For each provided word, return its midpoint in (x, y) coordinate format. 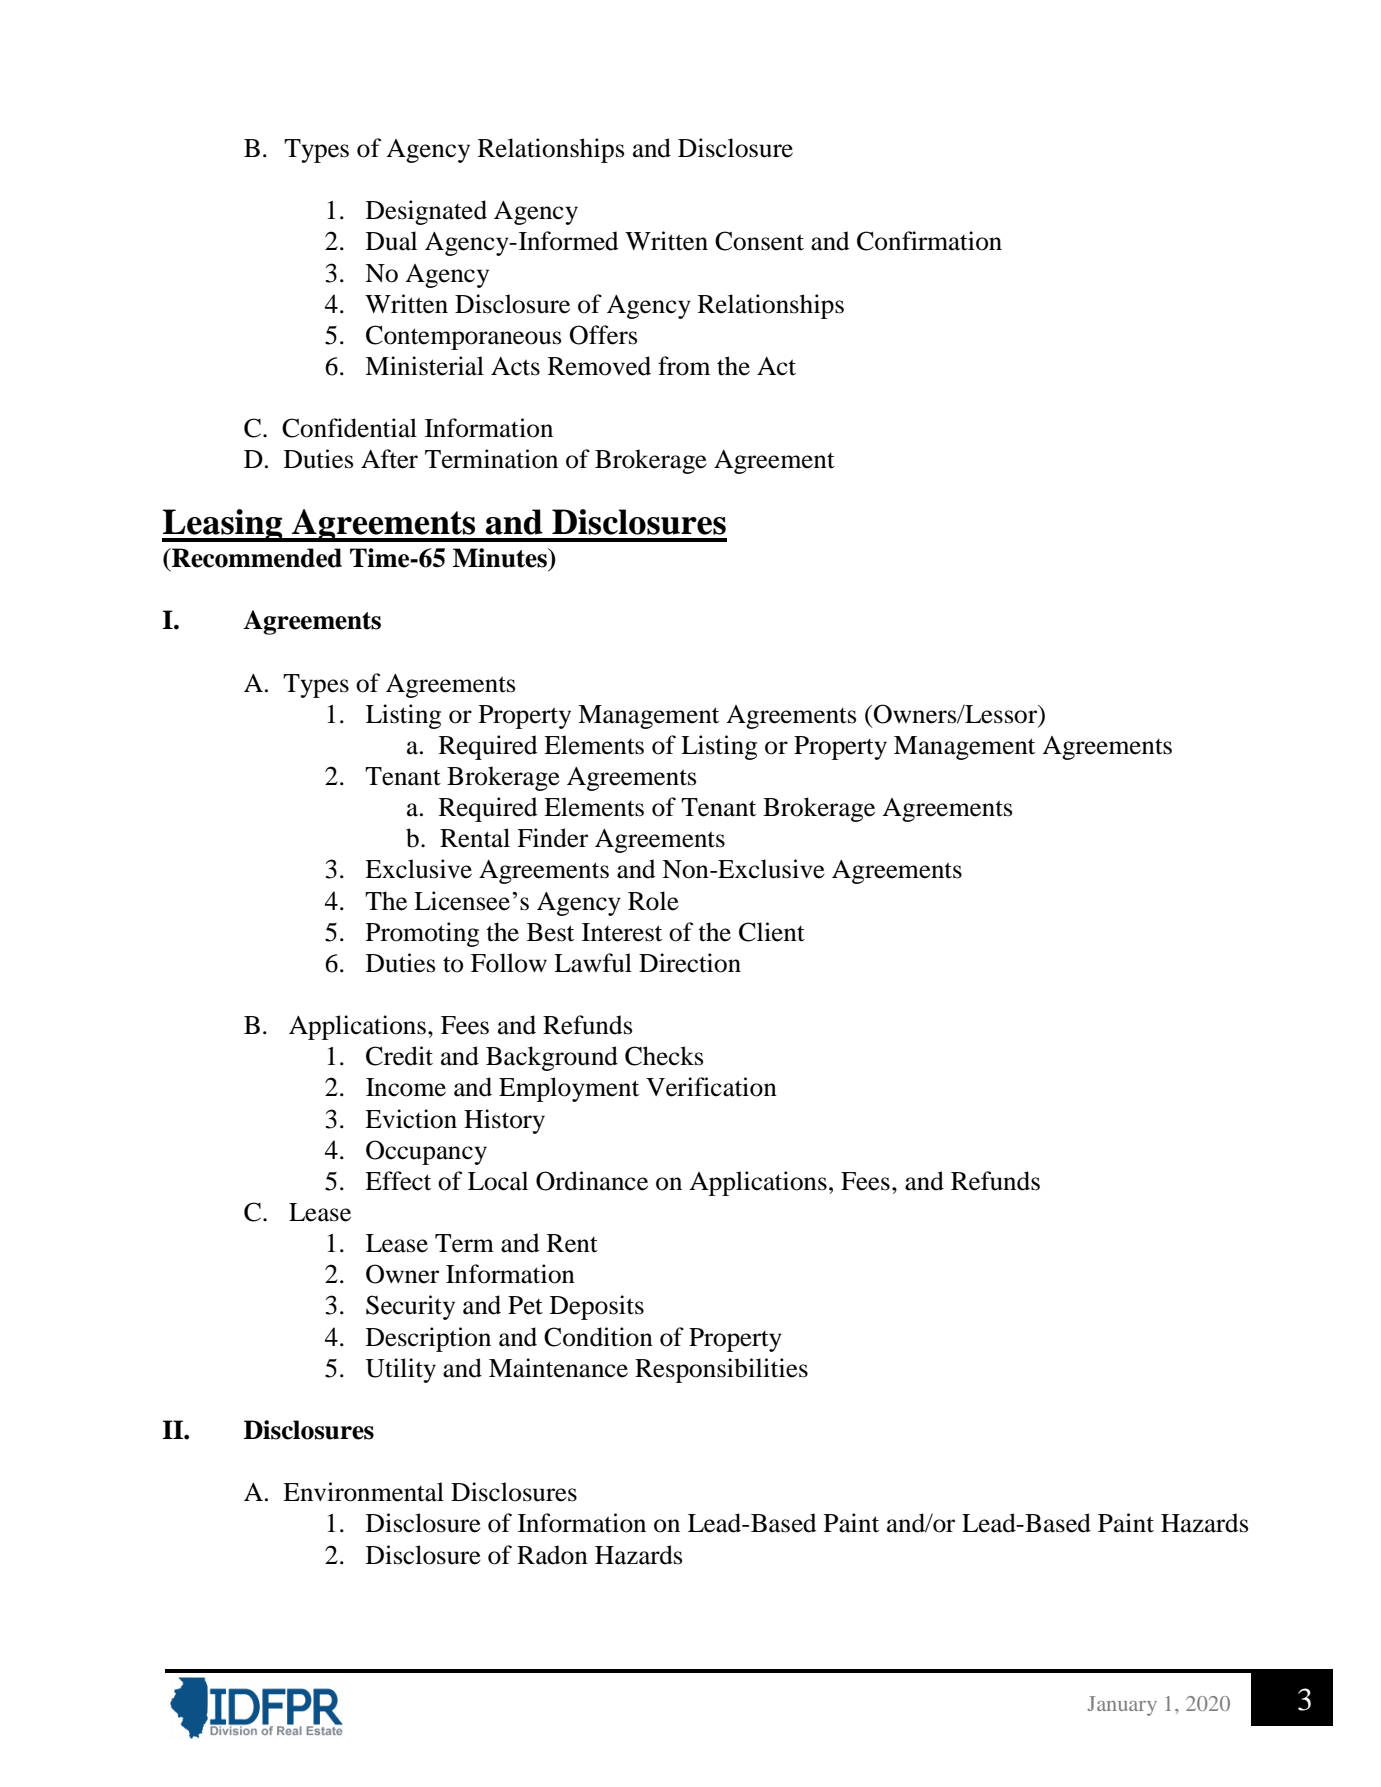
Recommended (256, 558)
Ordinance (592, 1181)
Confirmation (929, 241)
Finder (552, 838)
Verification (711, 1087)
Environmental (363, 1492)
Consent (759, 241)
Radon (552, 1555)
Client (772, 932)
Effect (398, 1181)
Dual (391, 241)
